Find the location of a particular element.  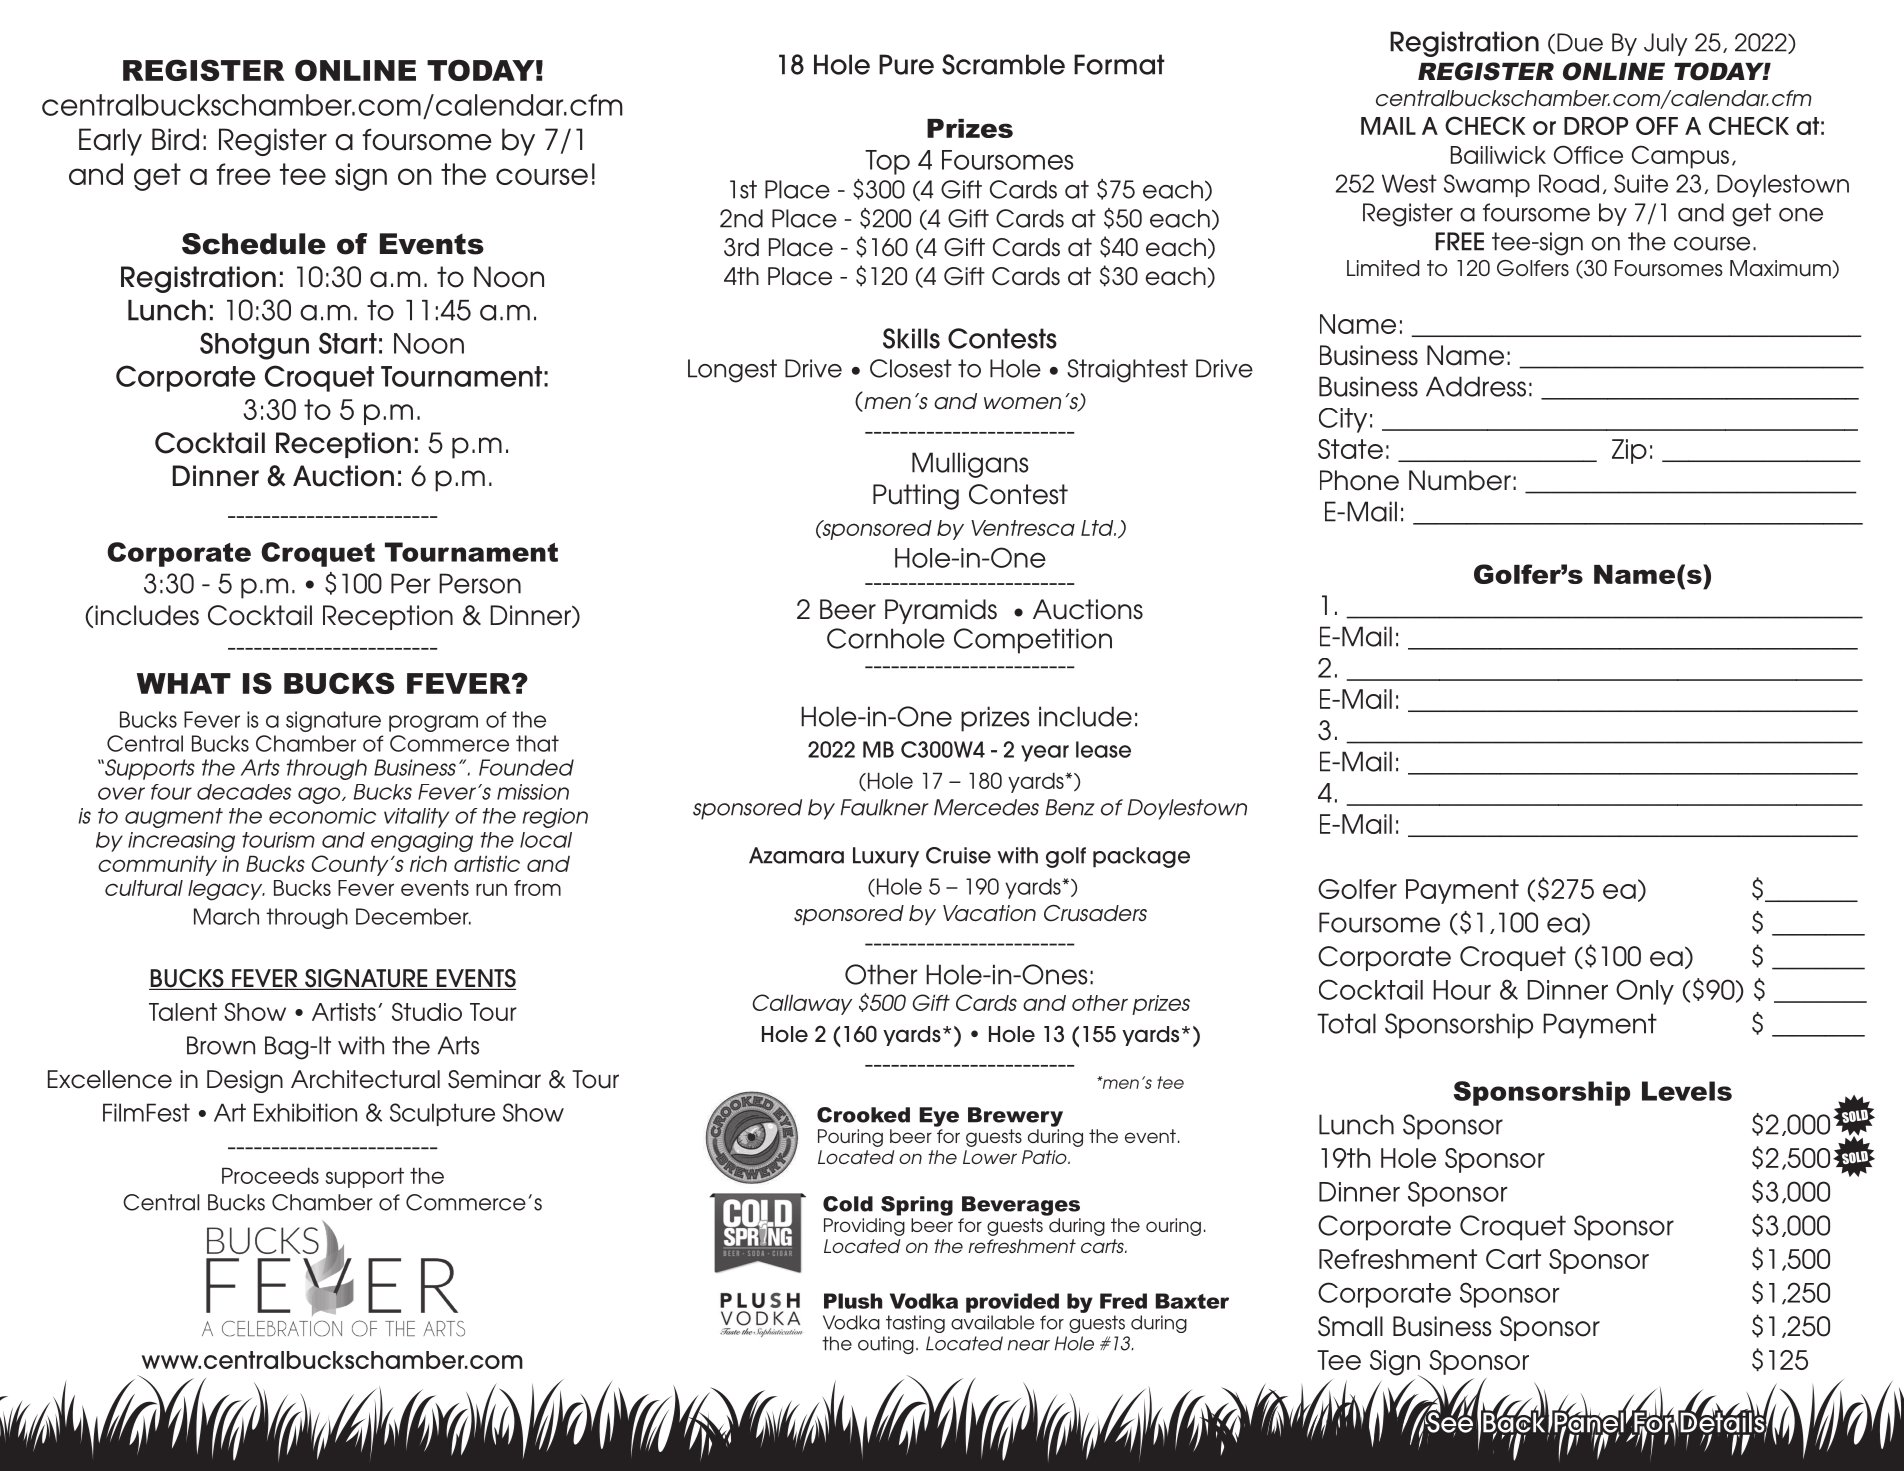

Only is located at coordinates (1645, 992).
